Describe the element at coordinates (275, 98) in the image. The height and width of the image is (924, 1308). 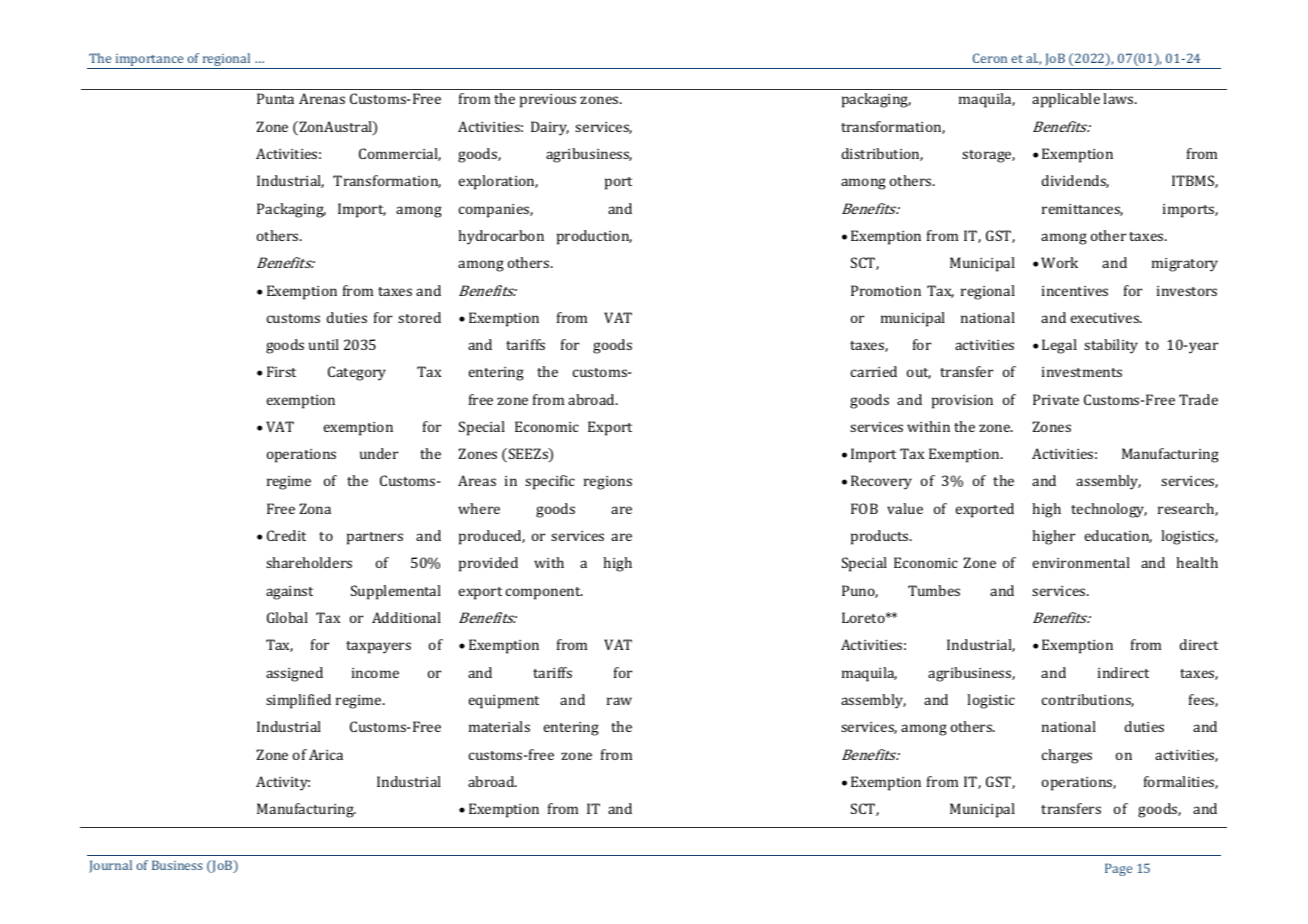
I see `Punta` at that location.
